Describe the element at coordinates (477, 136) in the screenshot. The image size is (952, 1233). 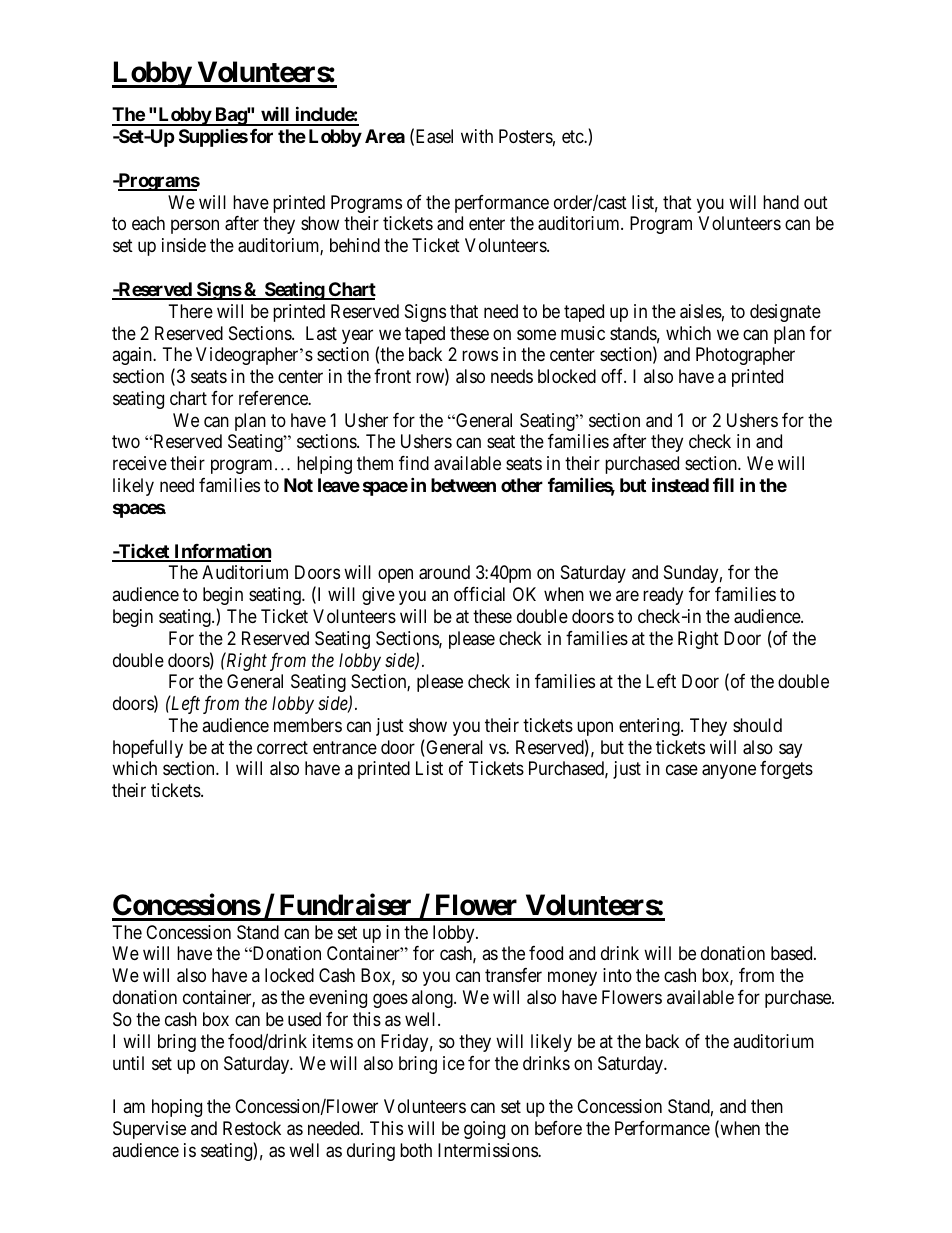
I see `with` at that location.
